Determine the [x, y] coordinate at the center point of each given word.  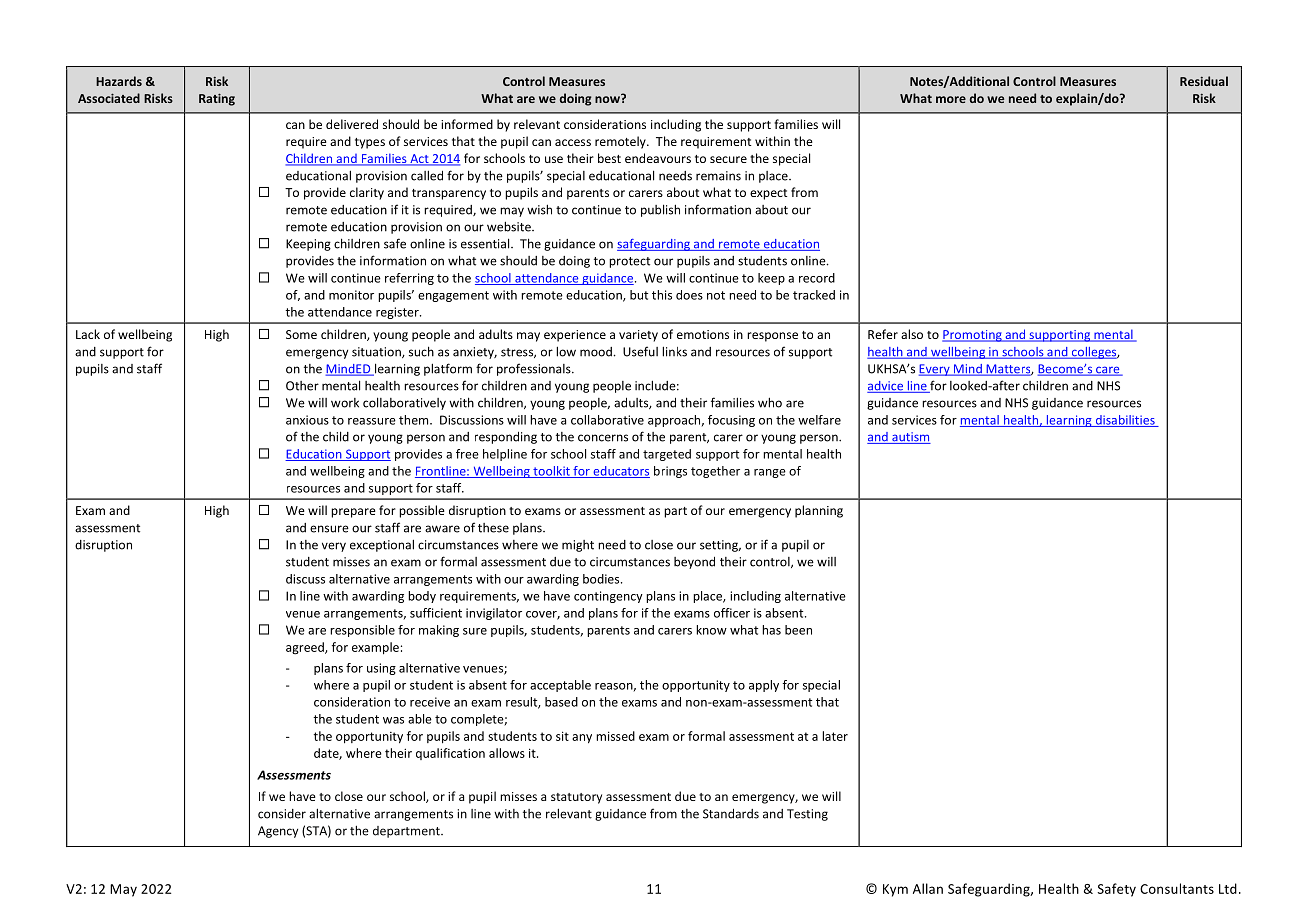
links [674, 351]
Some [301, 334]
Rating [217, 99]
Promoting [973, 336]
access [573, 142]
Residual [1204, 81]
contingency [608, 597]
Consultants [1177, 888]
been [798, 630]
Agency [278, 832]
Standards [731, 814]
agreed [306, 648]
